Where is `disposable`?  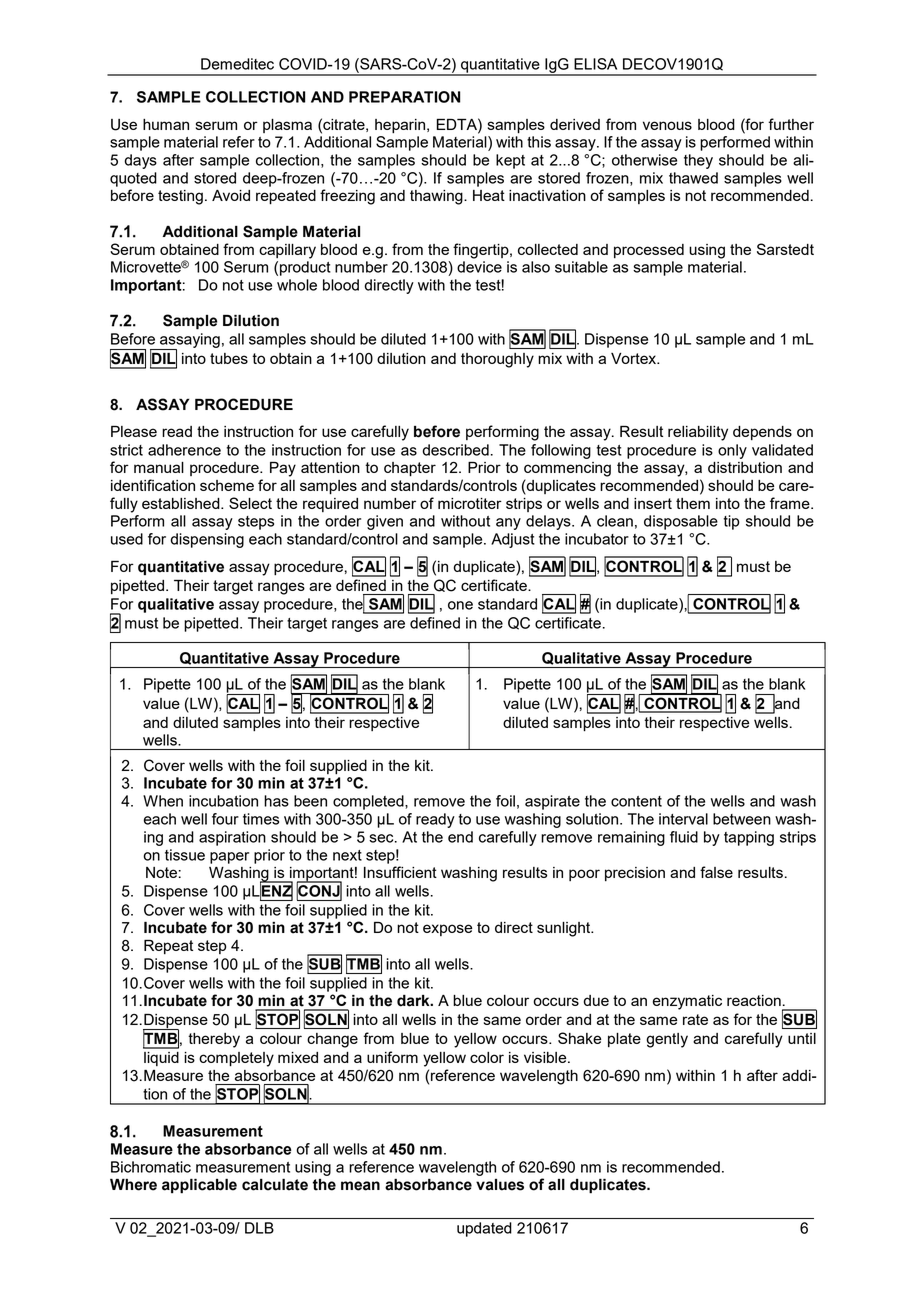
disposable is located at coordinates (681, 522).
